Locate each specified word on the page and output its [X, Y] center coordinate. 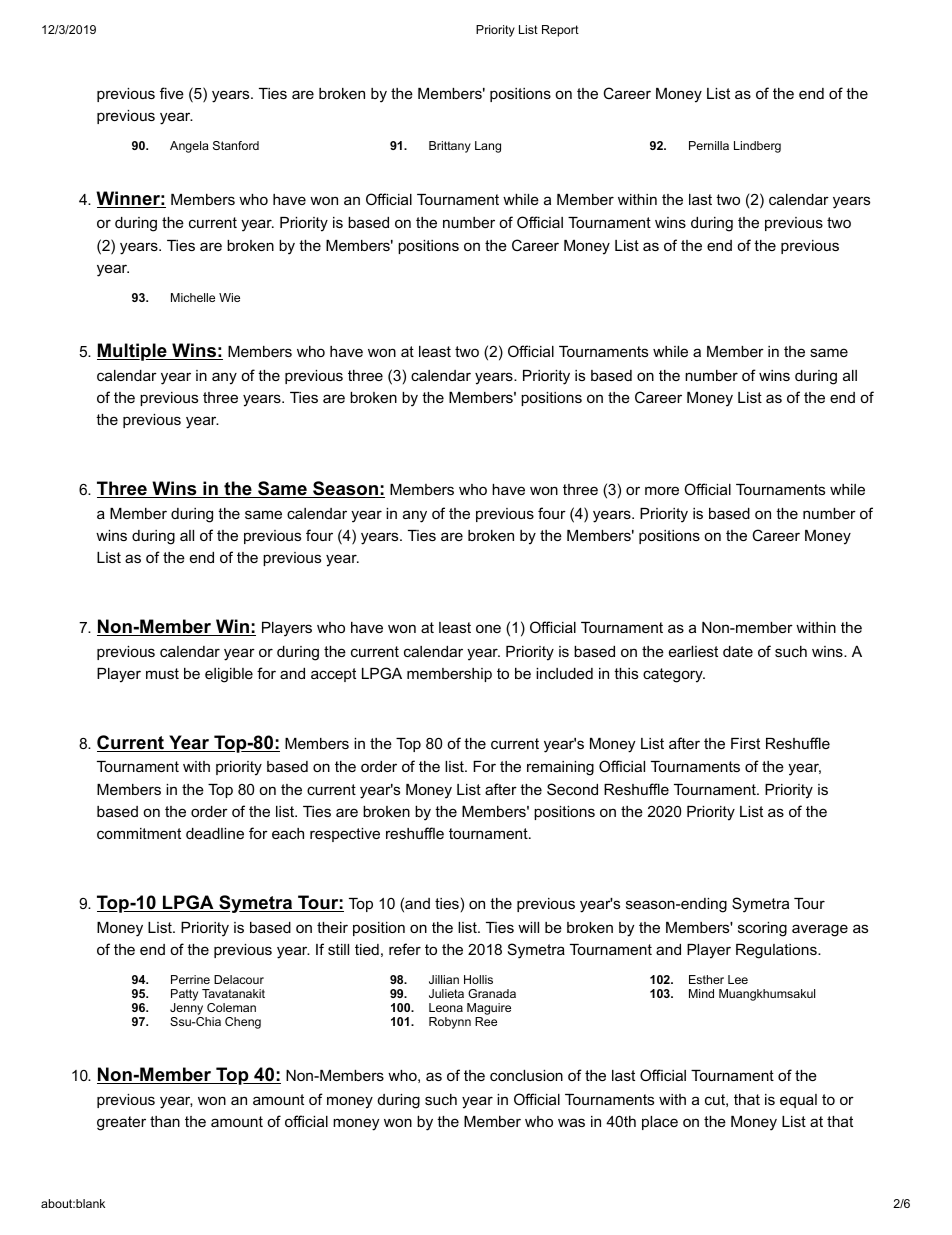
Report [560, 31]
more [662, 490]
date [738, 651]
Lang [488, 147]
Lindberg [757, 147]
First [745, 743]
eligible [229, 675]
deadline [215, 833]
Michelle [193, 297]
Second [572, 789]
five [172, 93]
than [165, 1121]
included [564, 673]
